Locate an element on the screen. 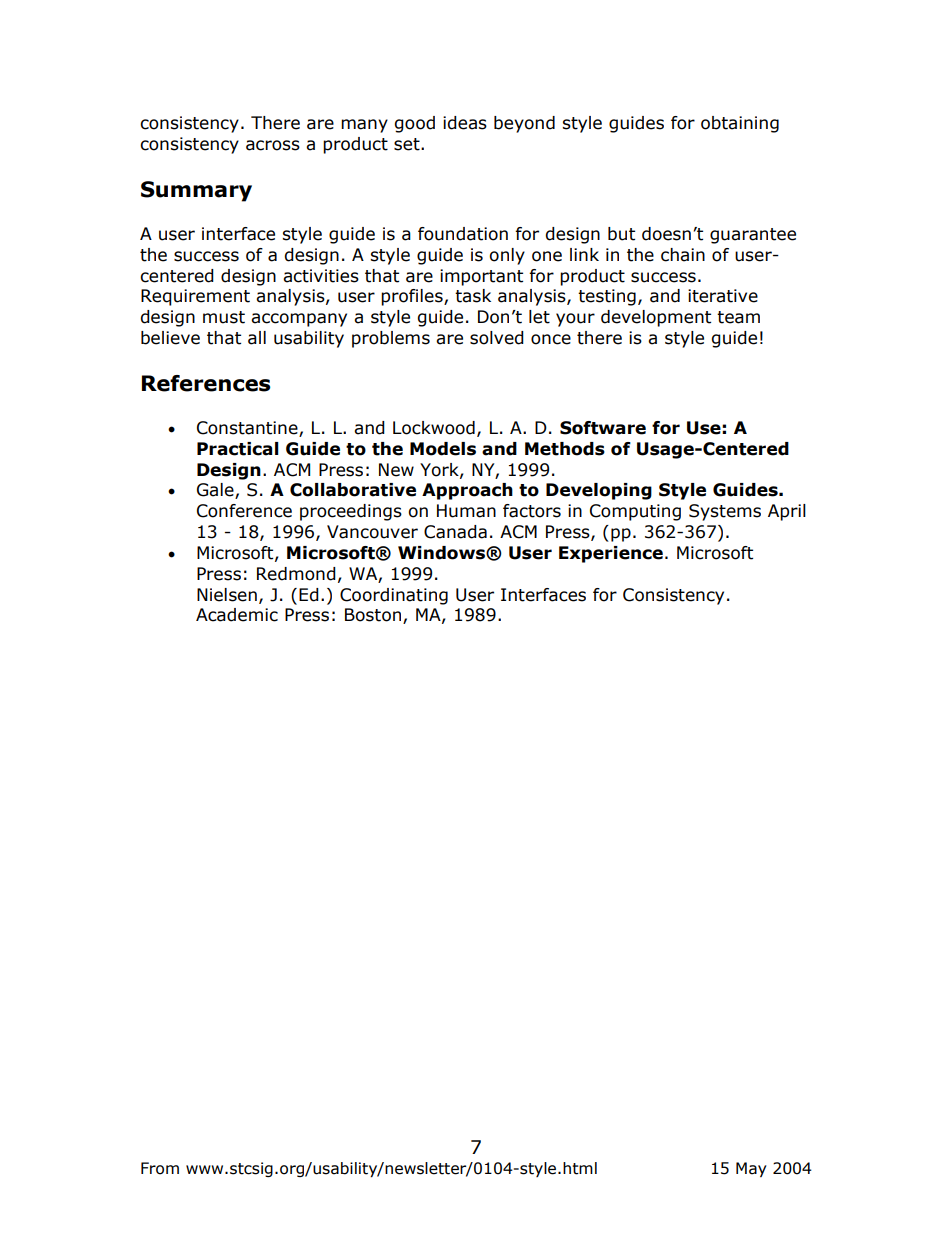 This screenshot has width=952, height=1233. Boston is located at coordinates (374, 616).
